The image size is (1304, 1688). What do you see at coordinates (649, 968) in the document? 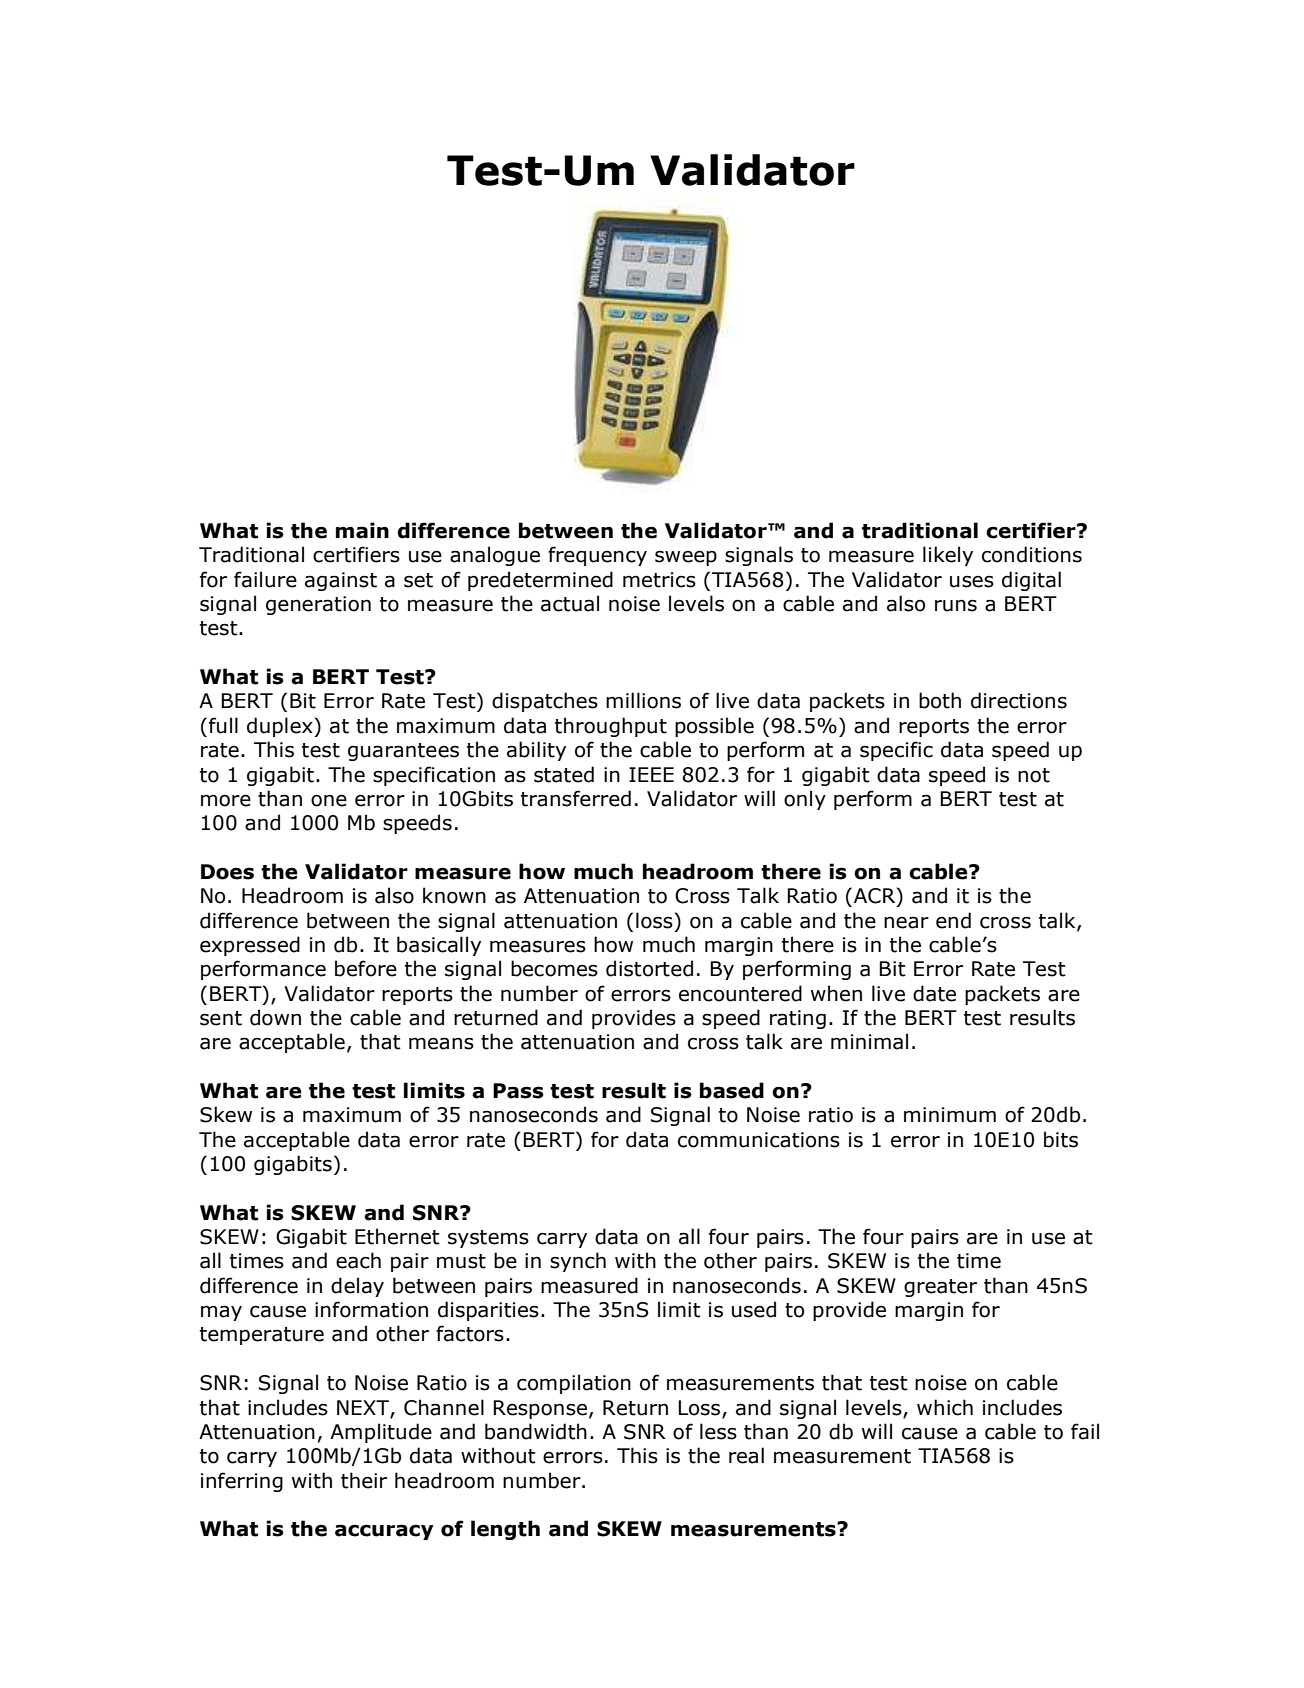
I see `distorted` at bounding box center [649, 968].
